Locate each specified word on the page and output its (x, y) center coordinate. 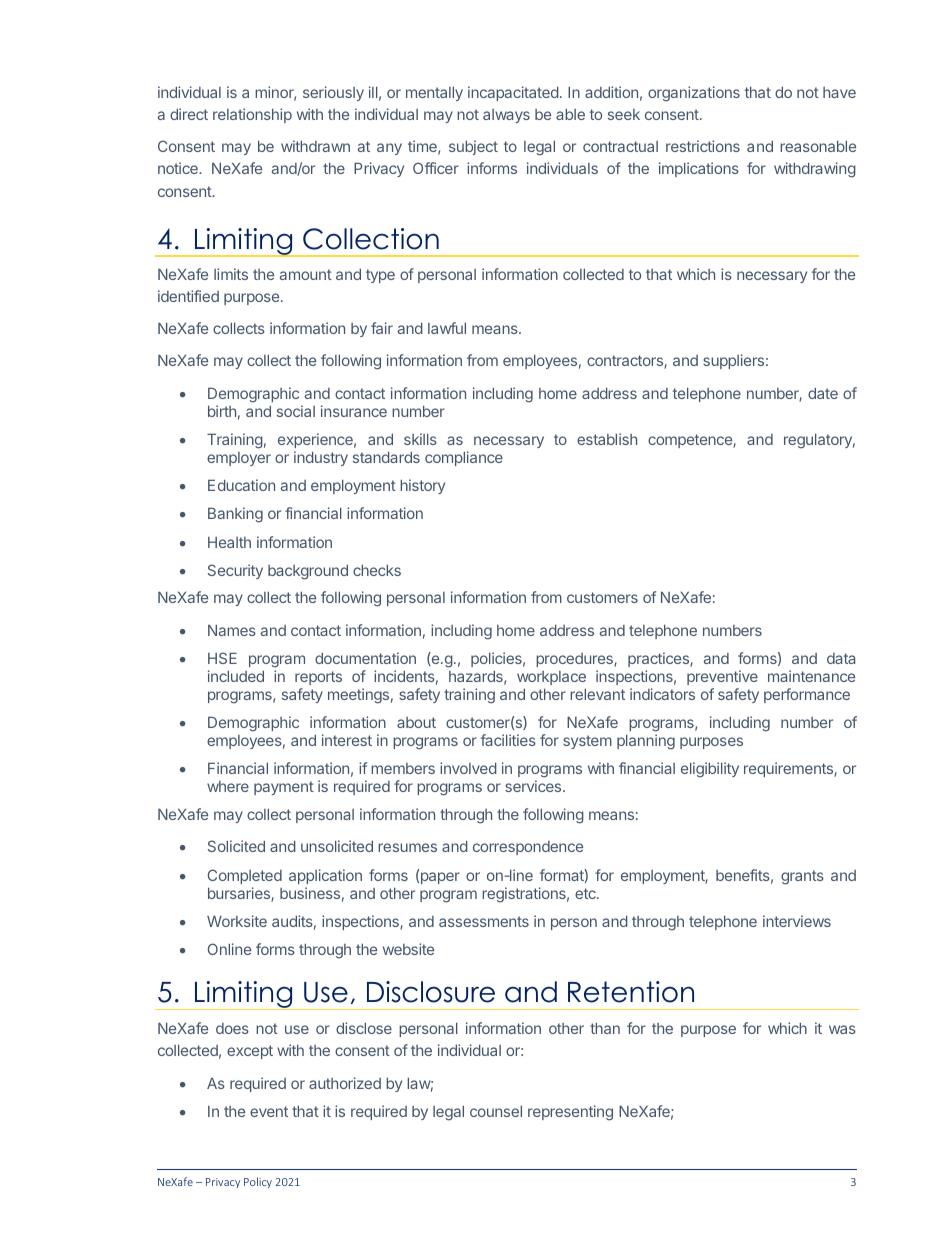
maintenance (811, 676)
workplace (551, 678)
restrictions (703, 146)
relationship (252, 115)
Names (232, 630)
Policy (258, 1182)
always (506, 116)
